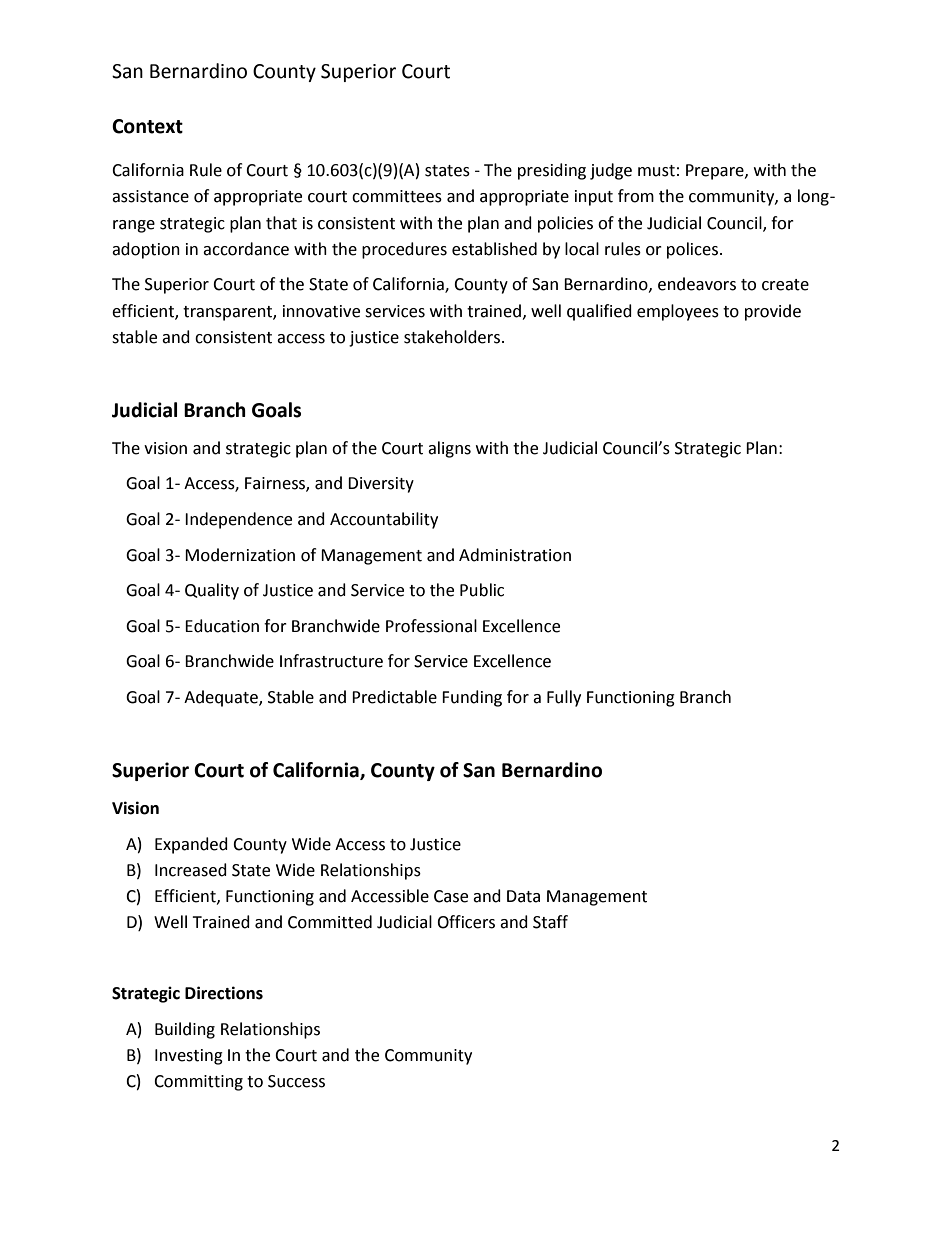  What do you see at coordinates (191, 845) in the page?
I see `Expanded` at bounding box center [191, 845].
